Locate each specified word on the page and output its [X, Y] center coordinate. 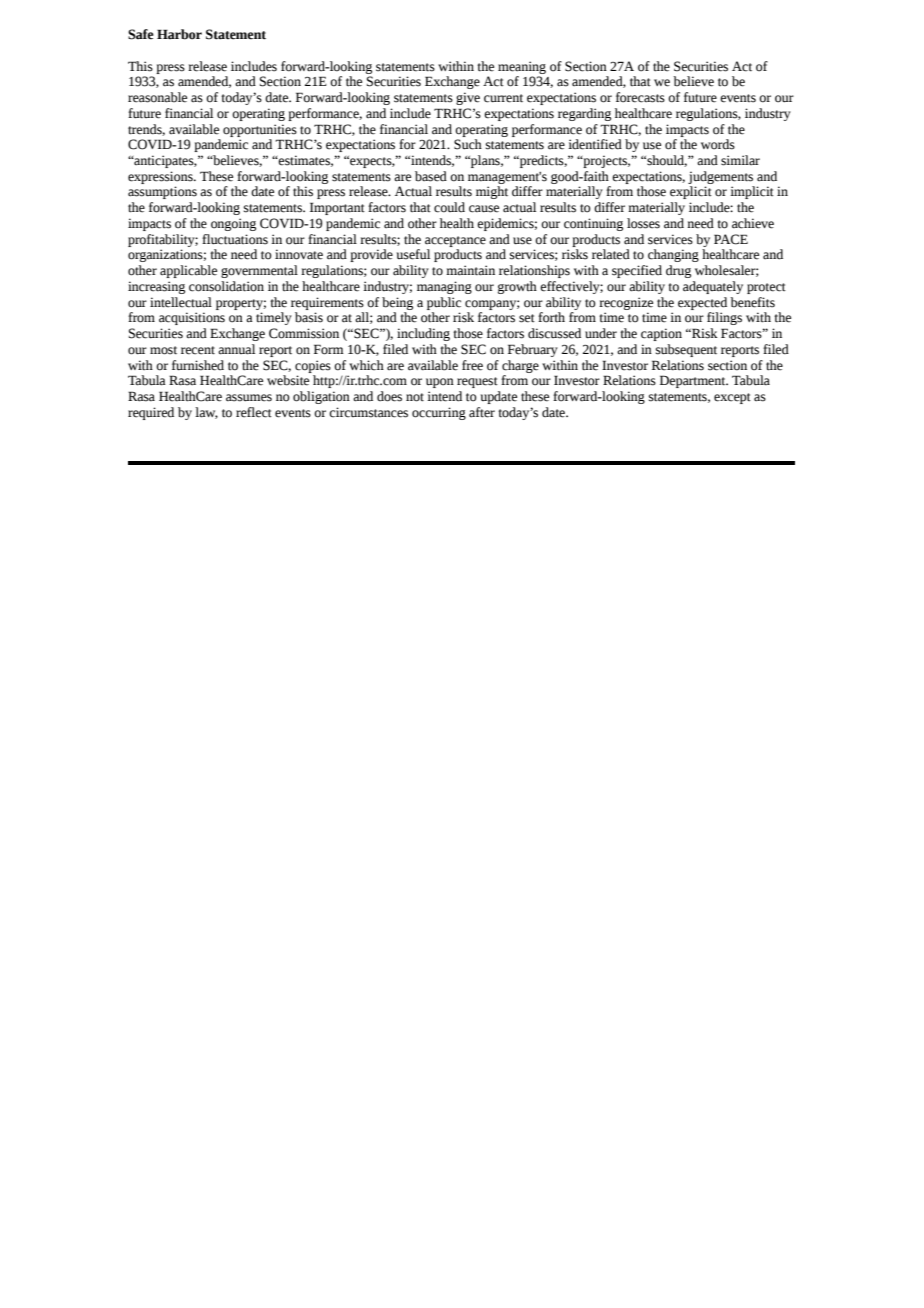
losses [643, 223]
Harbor [179, 34]
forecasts [640, 97]
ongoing [233, 224]
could [449, 207]
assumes [249, 398]
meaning [522, 67]
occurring [439, 413]
